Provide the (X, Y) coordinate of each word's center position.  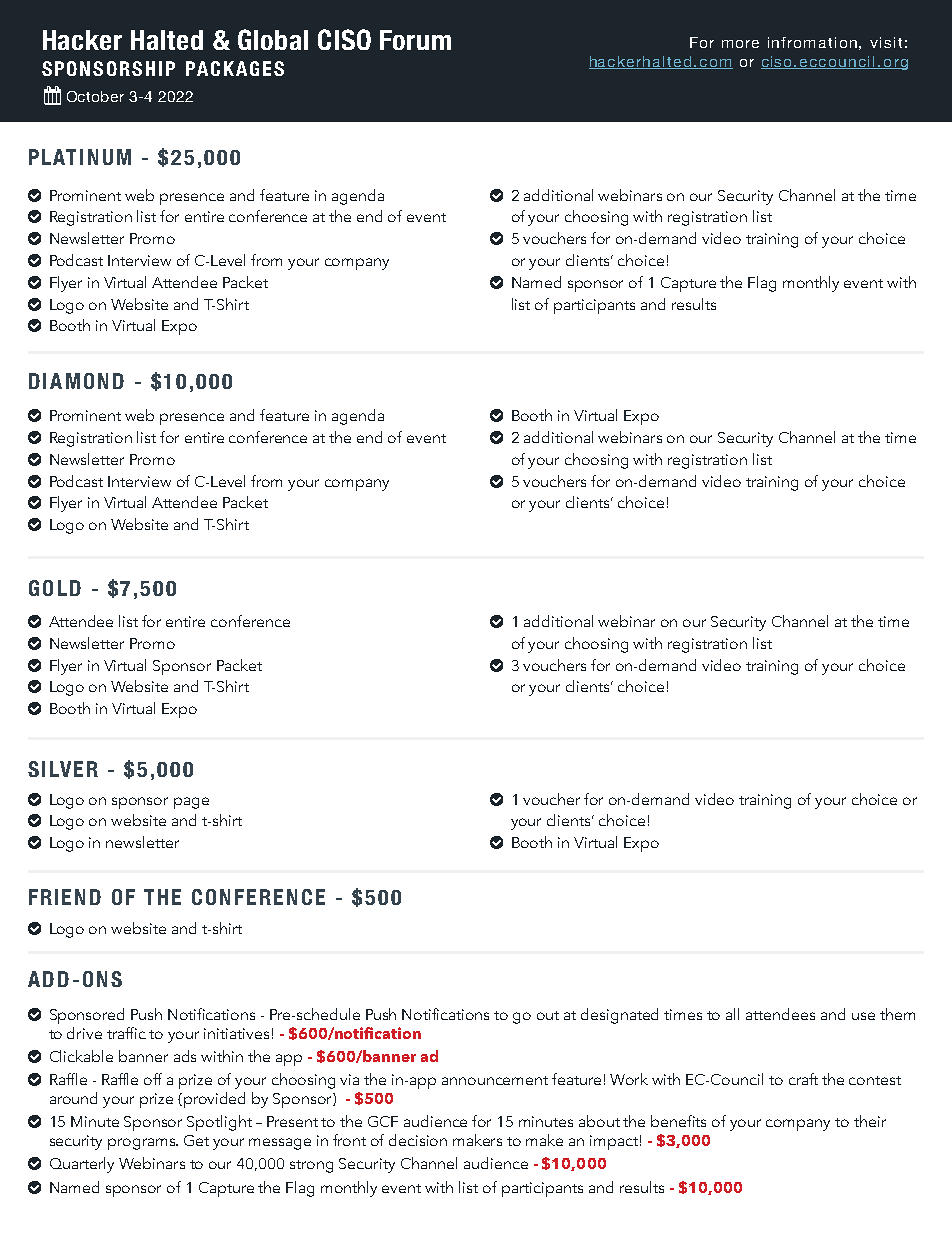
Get (196, 1140)
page (191, 803)
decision (418, 1140)
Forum (415, 40)
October (95, 96)
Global (273, 39)
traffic (126, 1033)
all (732, 1014)
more (740, 44)
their (870, 1121)
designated (619, 1016)
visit (886, 42)
